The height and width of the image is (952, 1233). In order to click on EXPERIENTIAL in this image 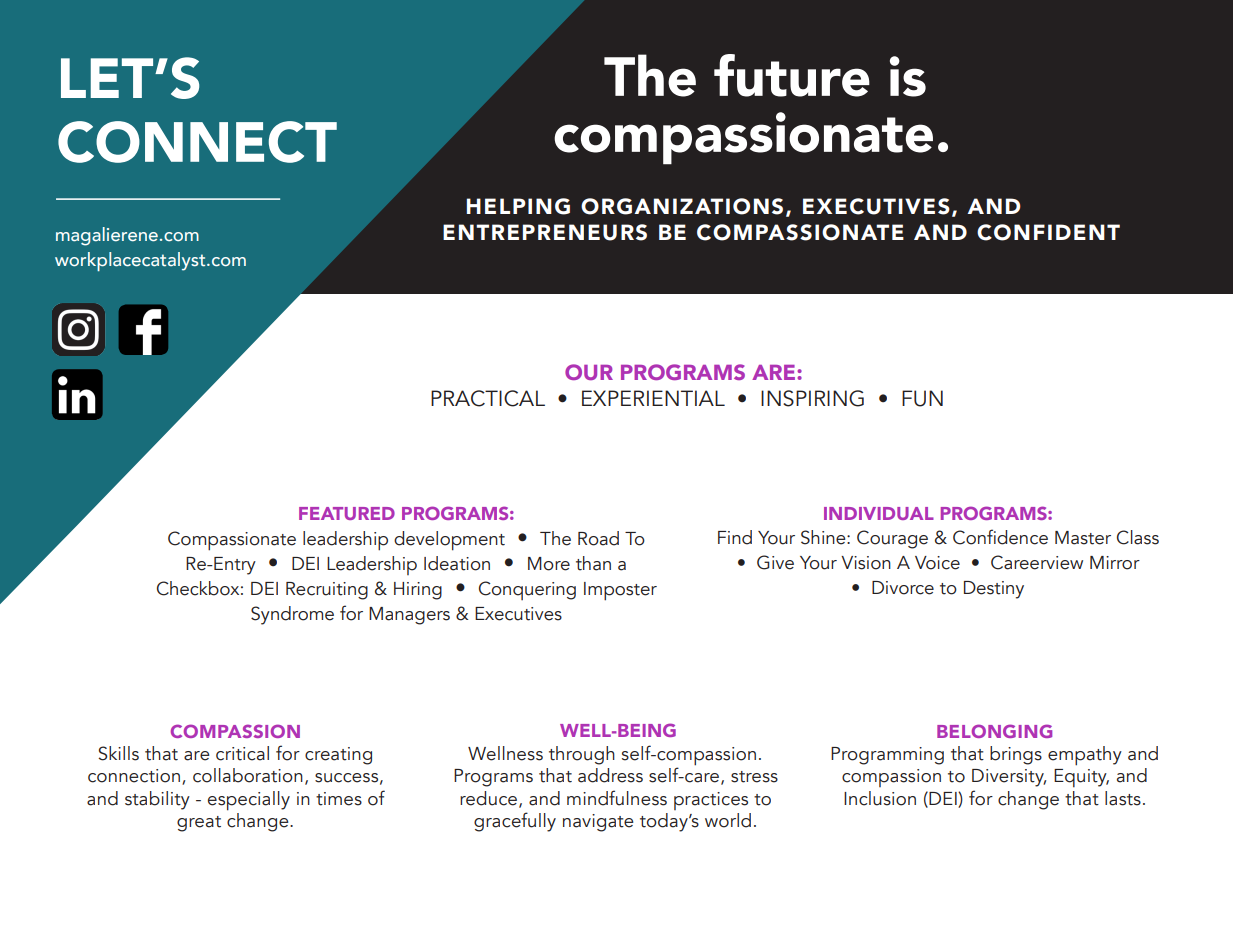, I will do `click(653, 398)`.
